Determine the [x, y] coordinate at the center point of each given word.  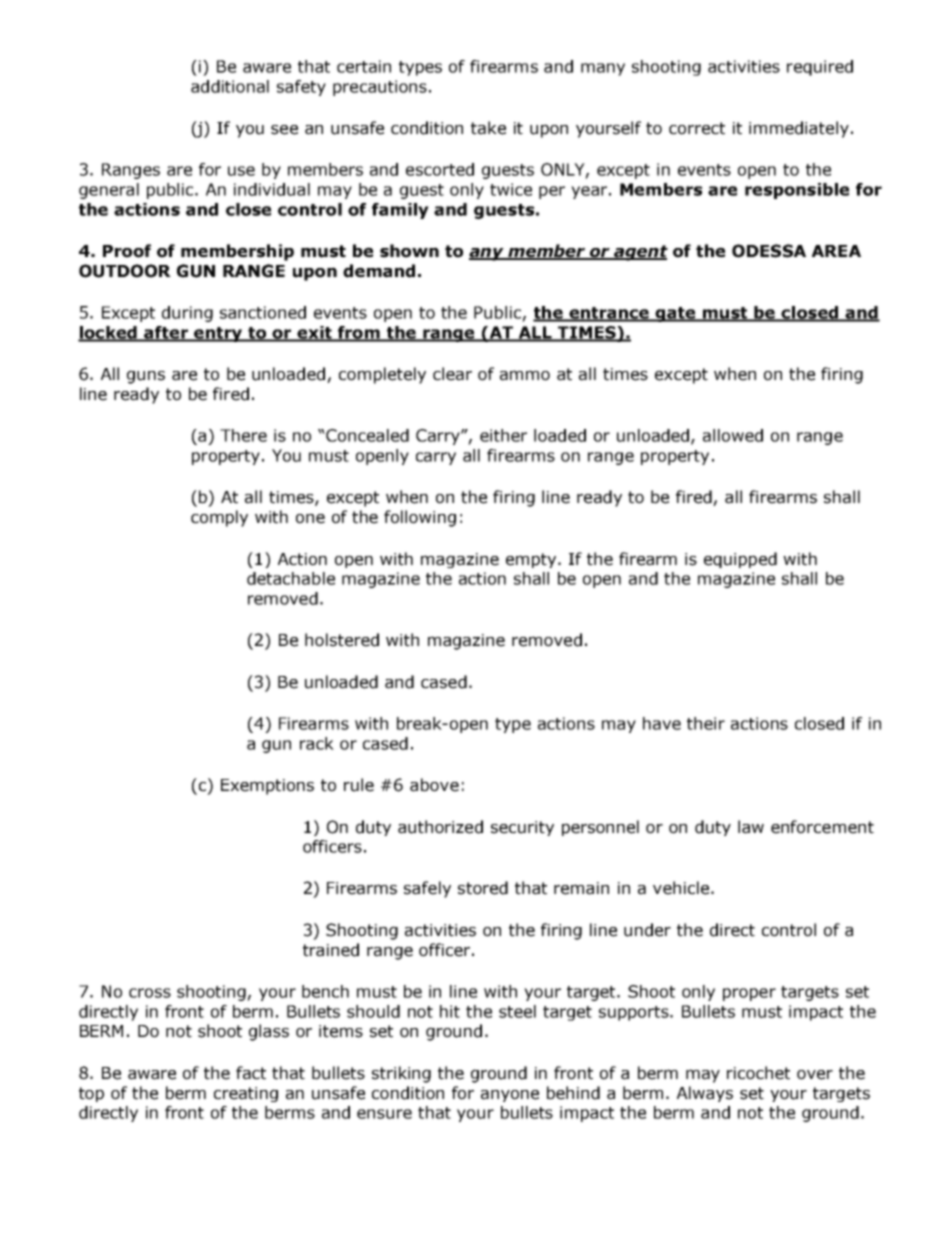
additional [230, 86]
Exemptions [267, 787]
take [488, 128]
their [706, 723]
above [434, 785]
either [503, 435]
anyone [510, 1096]
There [243, 435]
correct [697, 128]
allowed [733, 435]
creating [246, 1094]
